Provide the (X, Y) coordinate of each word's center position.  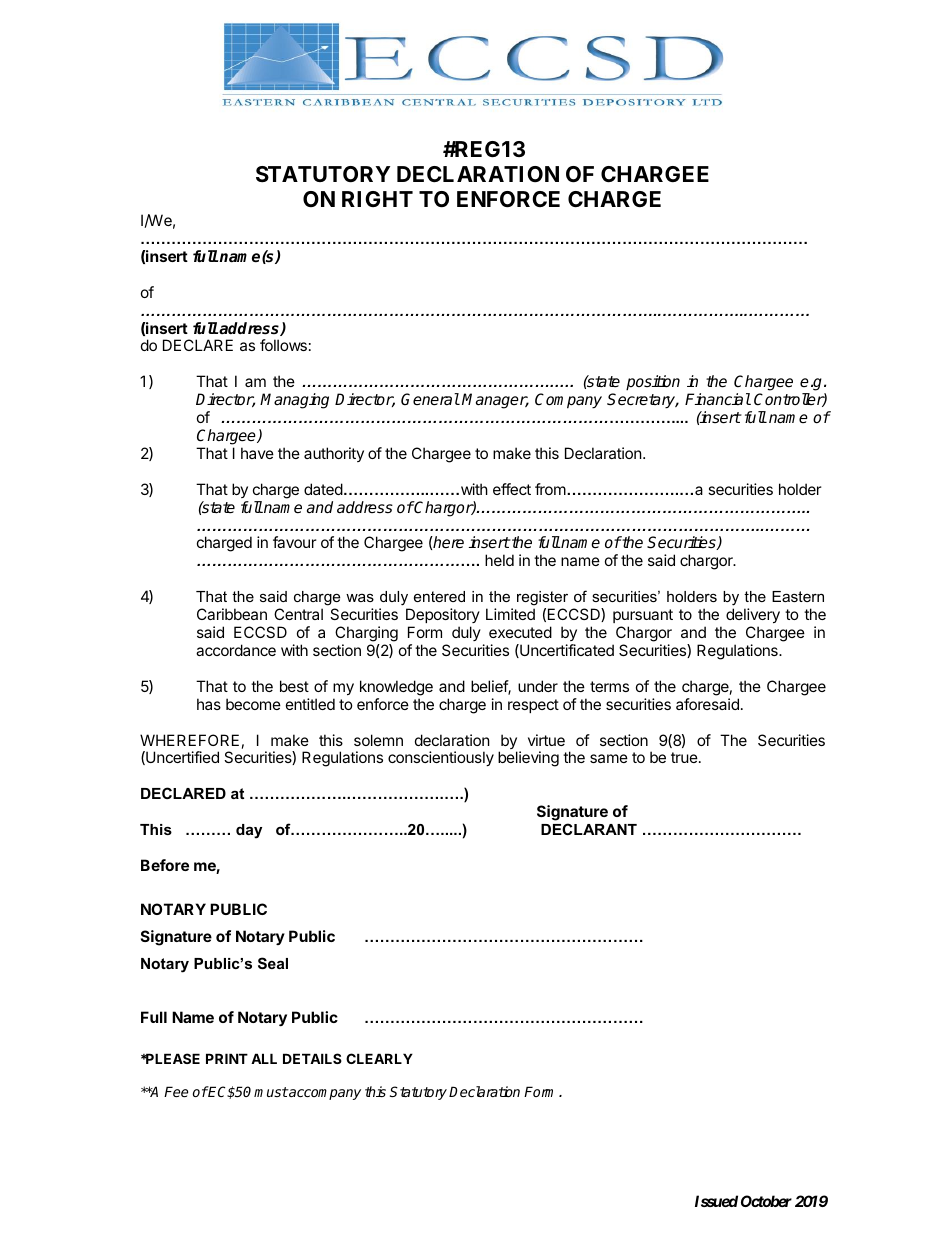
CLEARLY (379, 1058)
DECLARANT (589, 829)
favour (295, 542)
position (653, 383)
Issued (716, 1201)
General (430, 399)
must (271, 1092)
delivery (753, 615)
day (249, 831)
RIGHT (377, 199)
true (684, 757)
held (499, 560)
